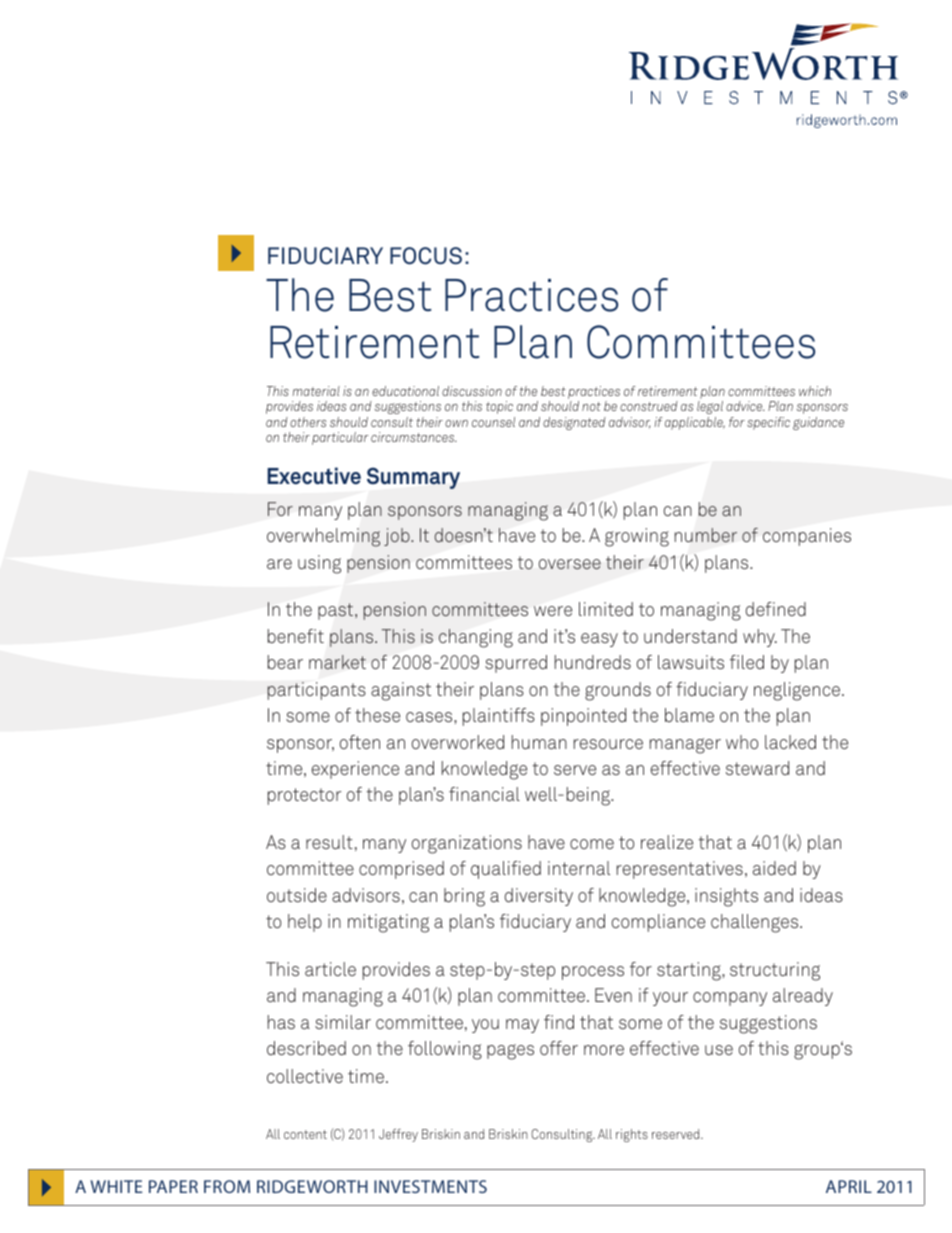  Describe the element at coordinates (316, 691) in the page. I see `participants` at that location.
